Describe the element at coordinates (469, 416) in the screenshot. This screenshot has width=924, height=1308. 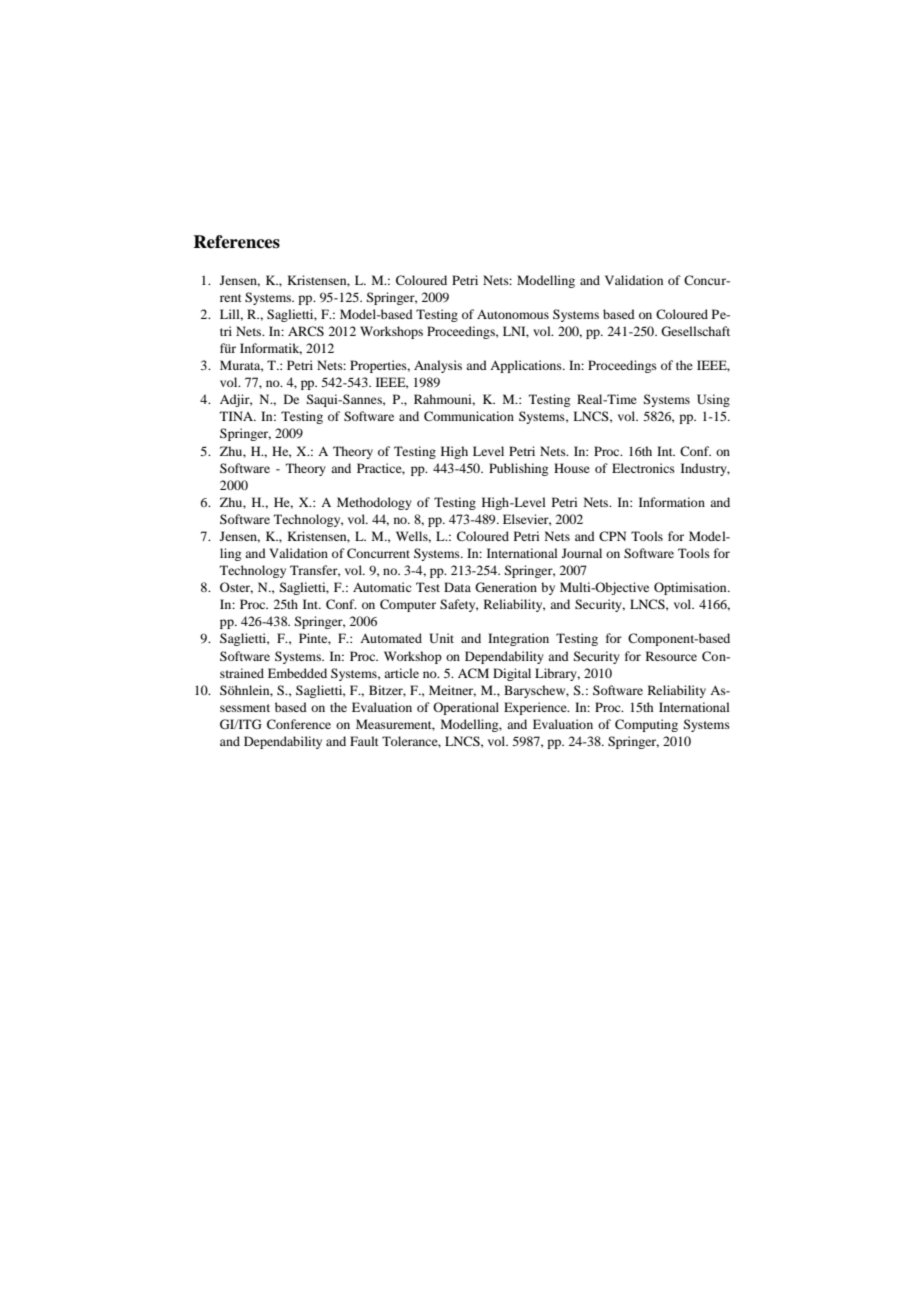
I see `Communication` at that location.
